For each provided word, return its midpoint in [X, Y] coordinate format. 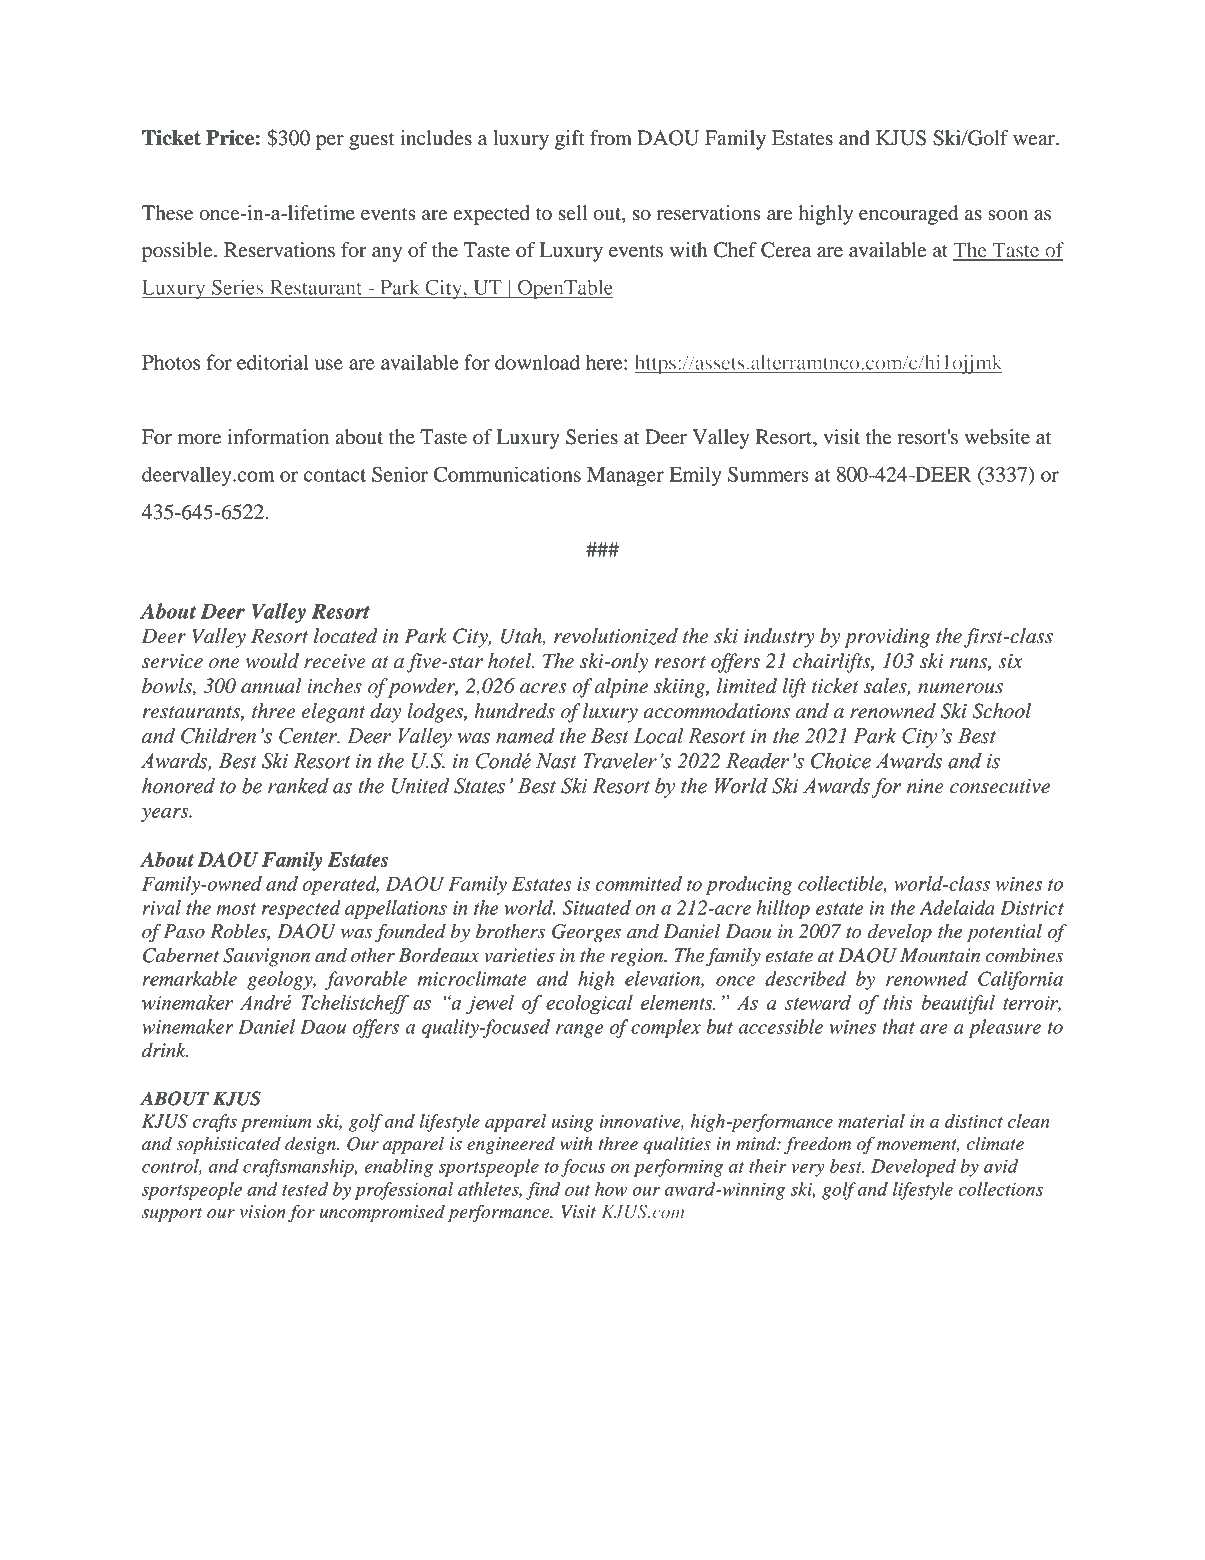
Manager [625, 477]
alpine [621, 688]
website [997, 437]
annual [271, 686]
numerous [960, 688]
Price [230, 138]
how [611, 1189]
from [611, 138]
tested [305, 1189]
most [236, 909]
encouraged [908, 215]
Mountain [940, 955]
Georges [586, 933]
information [278, 437]
